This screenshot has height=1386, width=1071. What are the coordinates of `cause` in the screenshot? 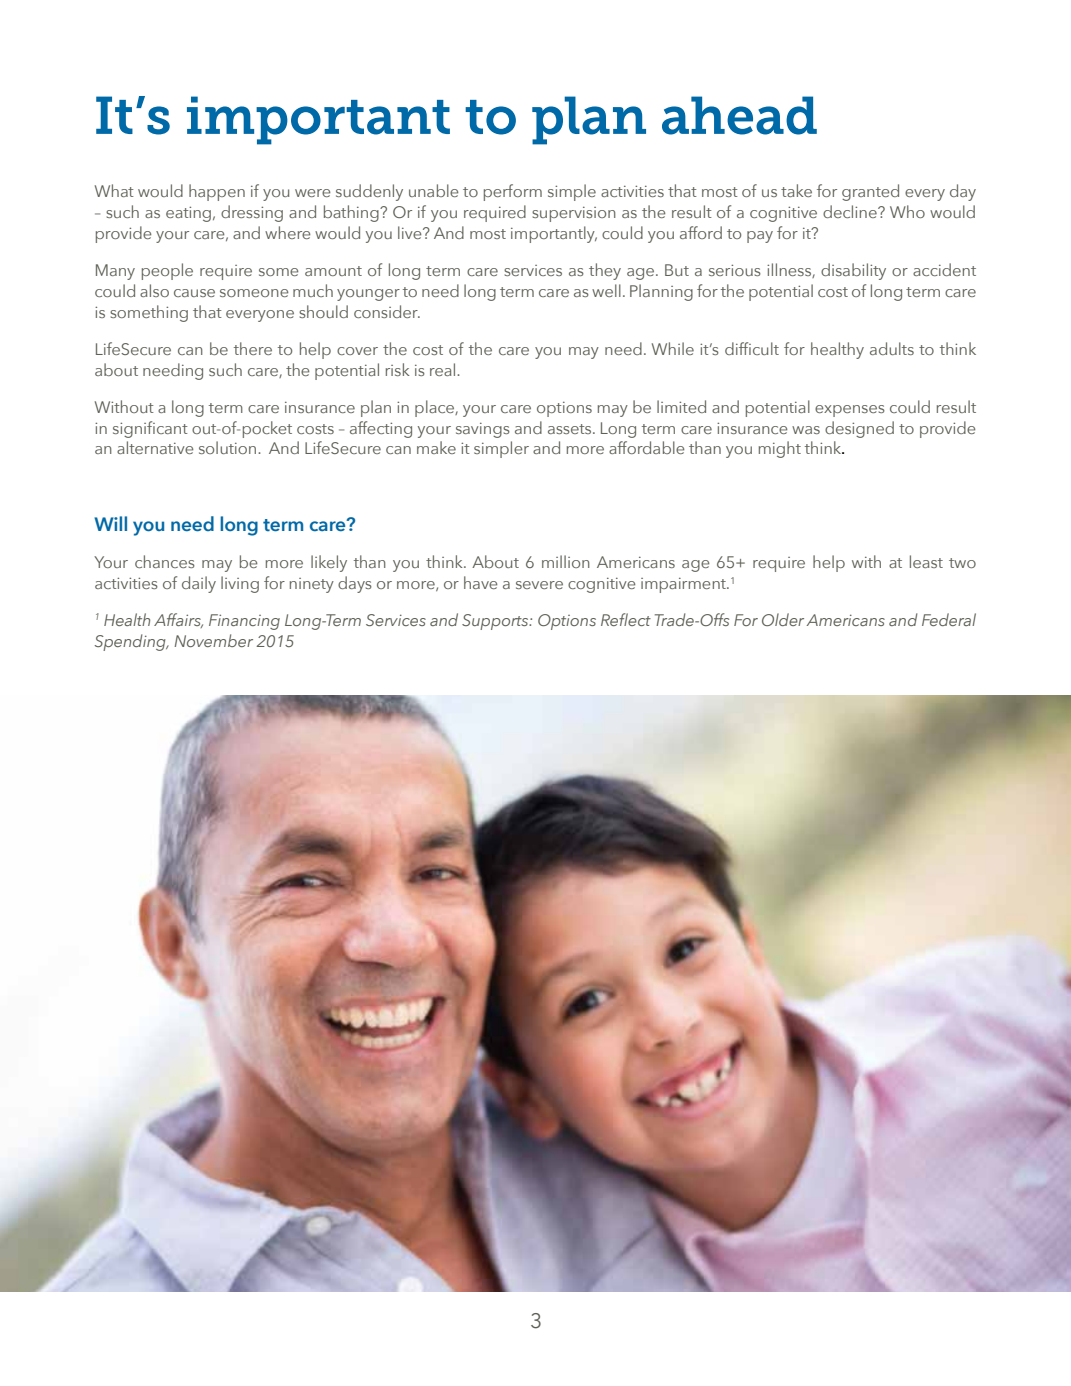 It's located at (194, 293).
